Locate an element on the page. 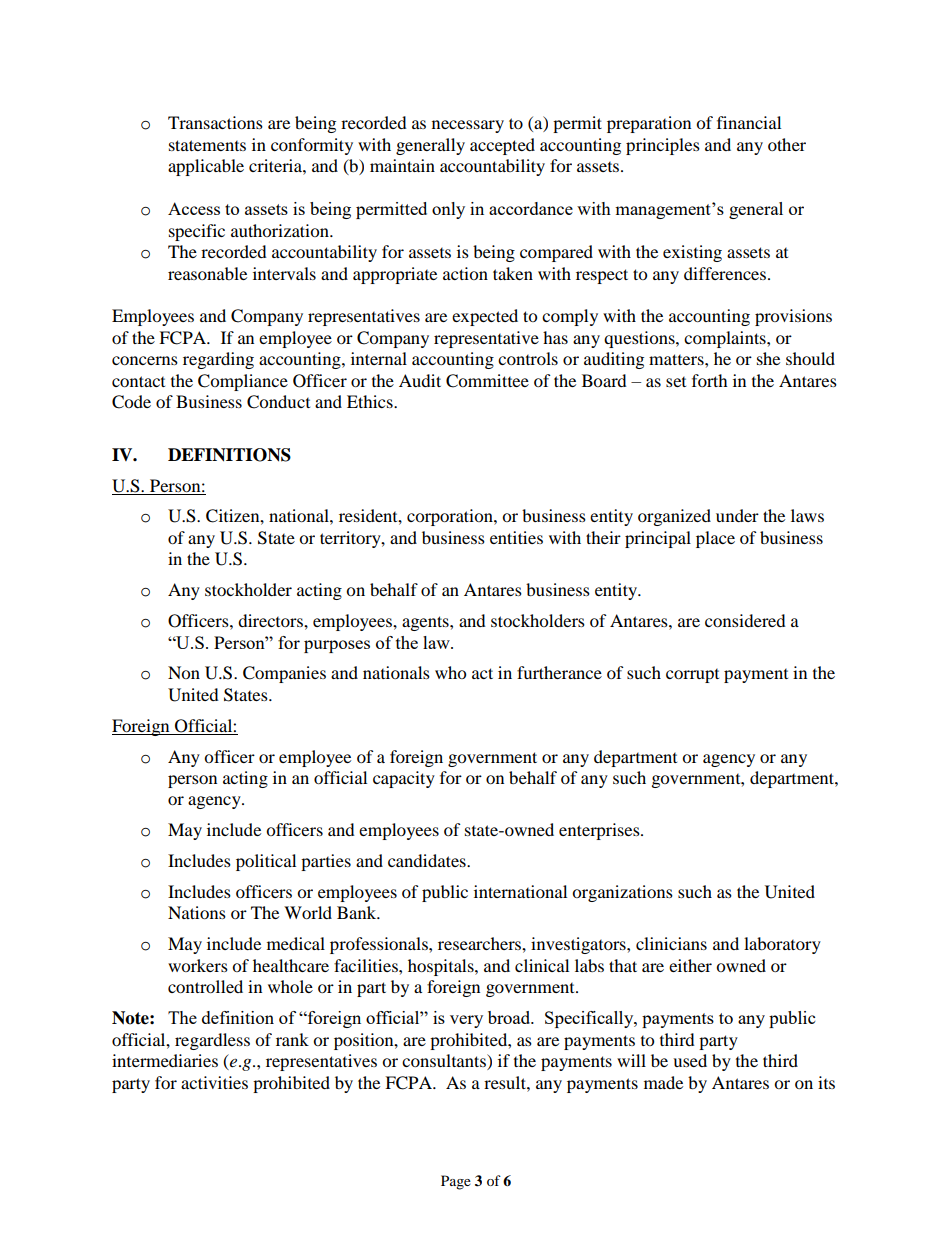  forth is located at coordinates (710, 380).
